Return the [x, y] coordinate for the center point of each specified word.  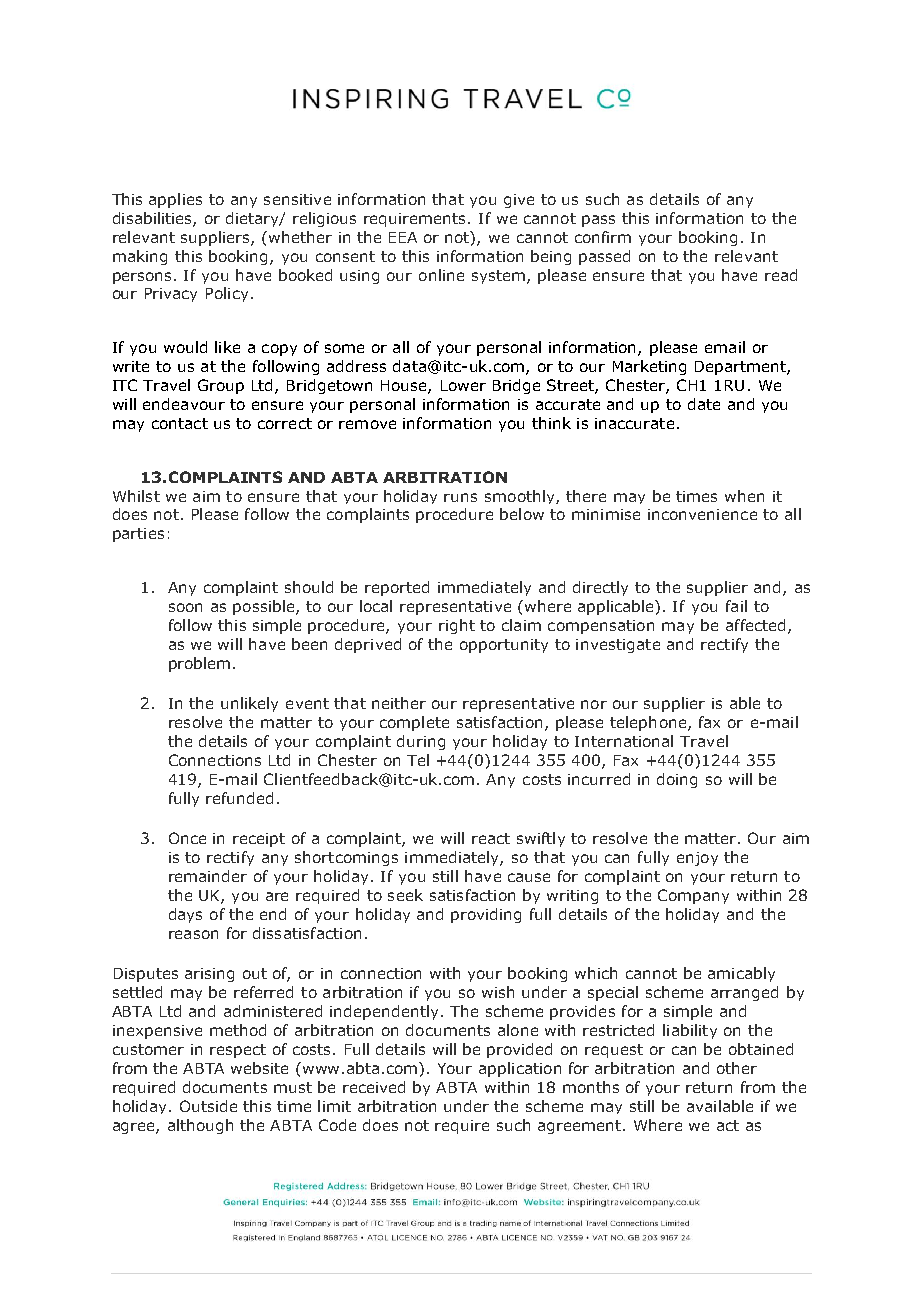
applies [175, 200]
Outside [208, 1106]
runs [460, 497]
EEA [403, 237]
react [491, 838]
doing [677, 780]
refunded [239, 798]
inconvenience [702, 514]
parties [138, 535]
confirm [603, 237]
